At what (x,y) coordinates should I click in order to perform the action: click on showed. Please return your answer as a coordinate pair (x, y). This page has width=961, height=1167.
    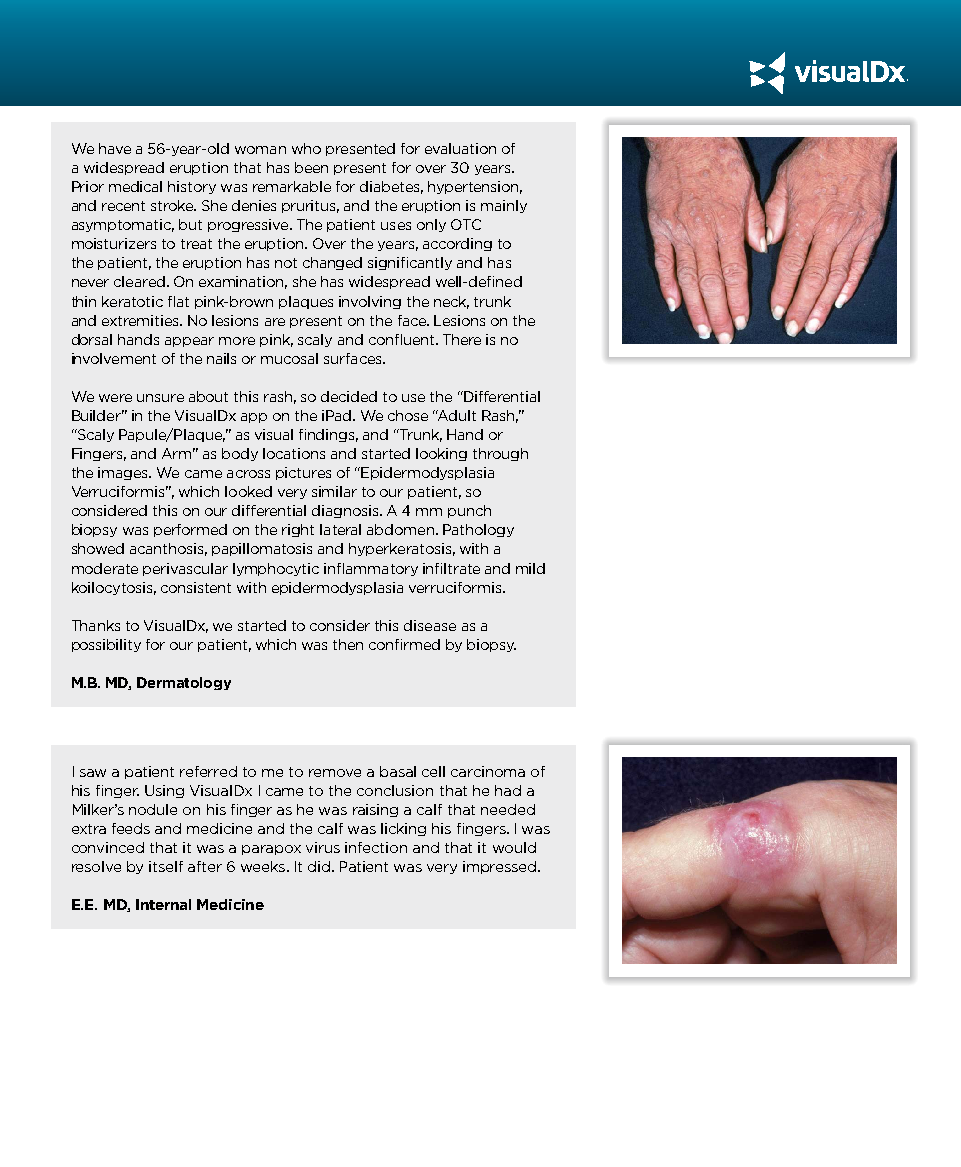
    Looking at the image, I should click on (98, 548).
